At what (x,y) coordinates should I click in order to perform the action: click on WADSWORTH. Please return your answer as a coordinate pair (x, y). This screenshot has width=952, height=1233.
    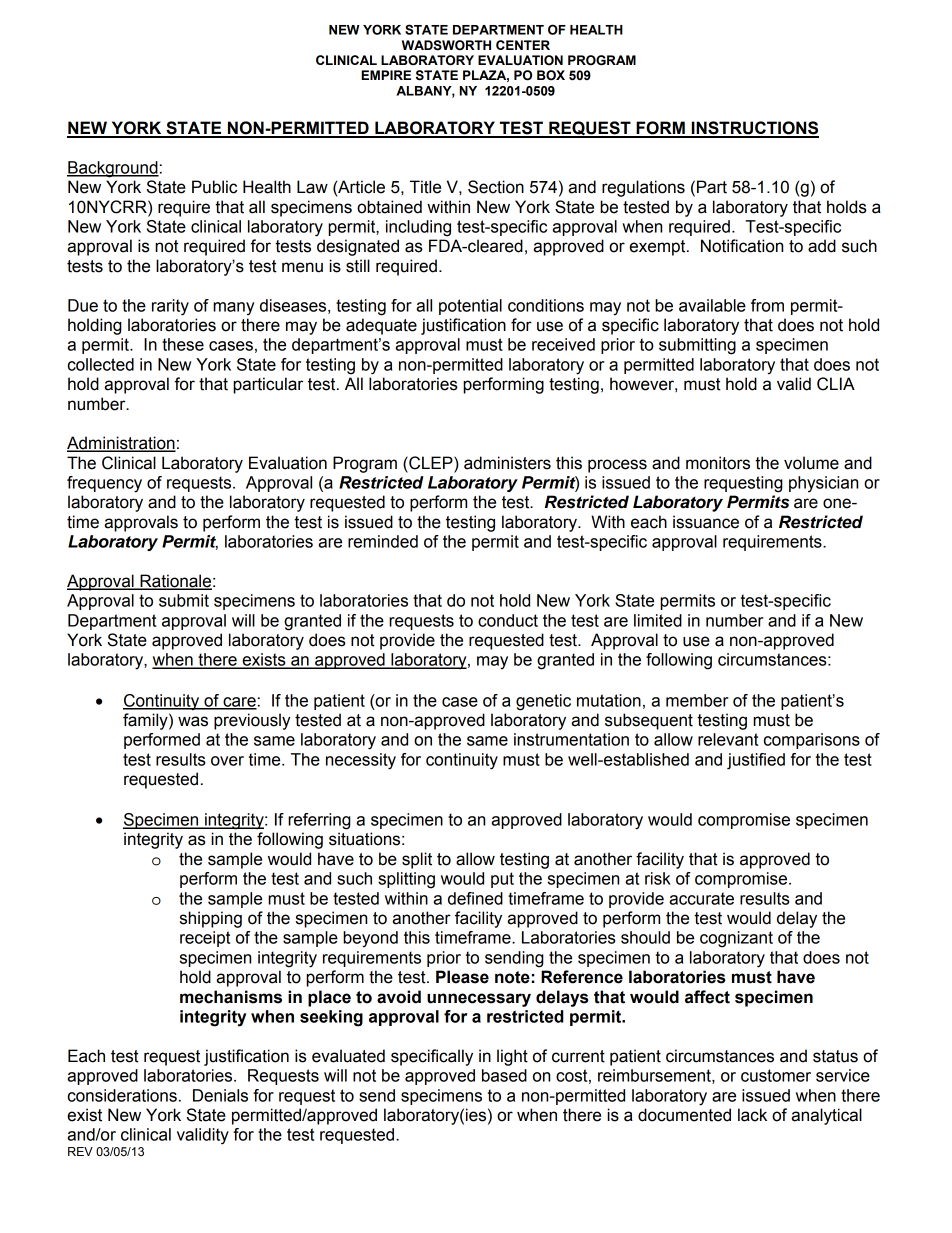
    Looking at the image, I should click on (446, 45).
